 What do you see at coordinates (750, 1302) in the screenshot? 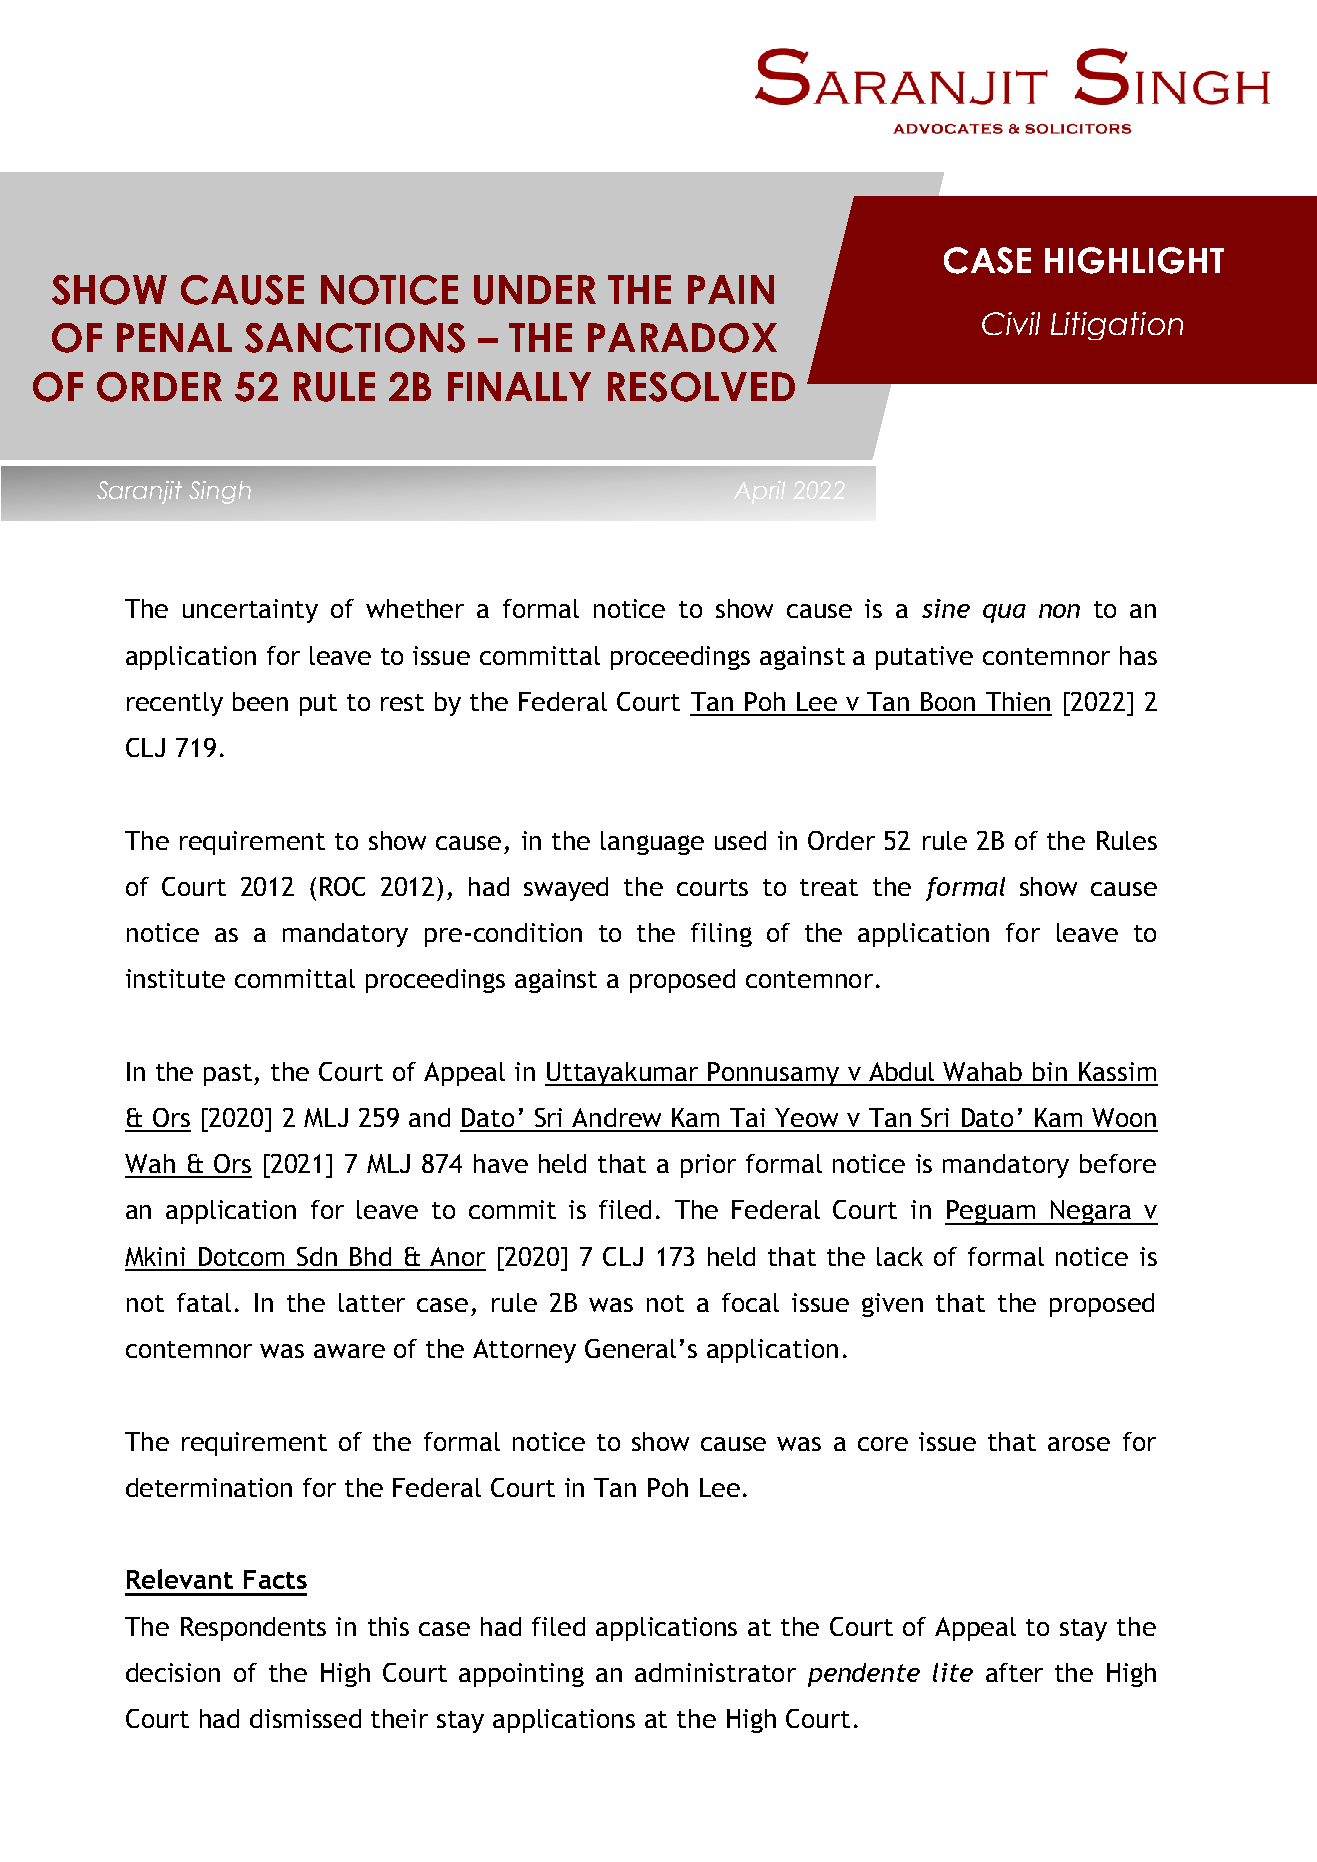
I see `focal` at bounding box center [750, 1302].
